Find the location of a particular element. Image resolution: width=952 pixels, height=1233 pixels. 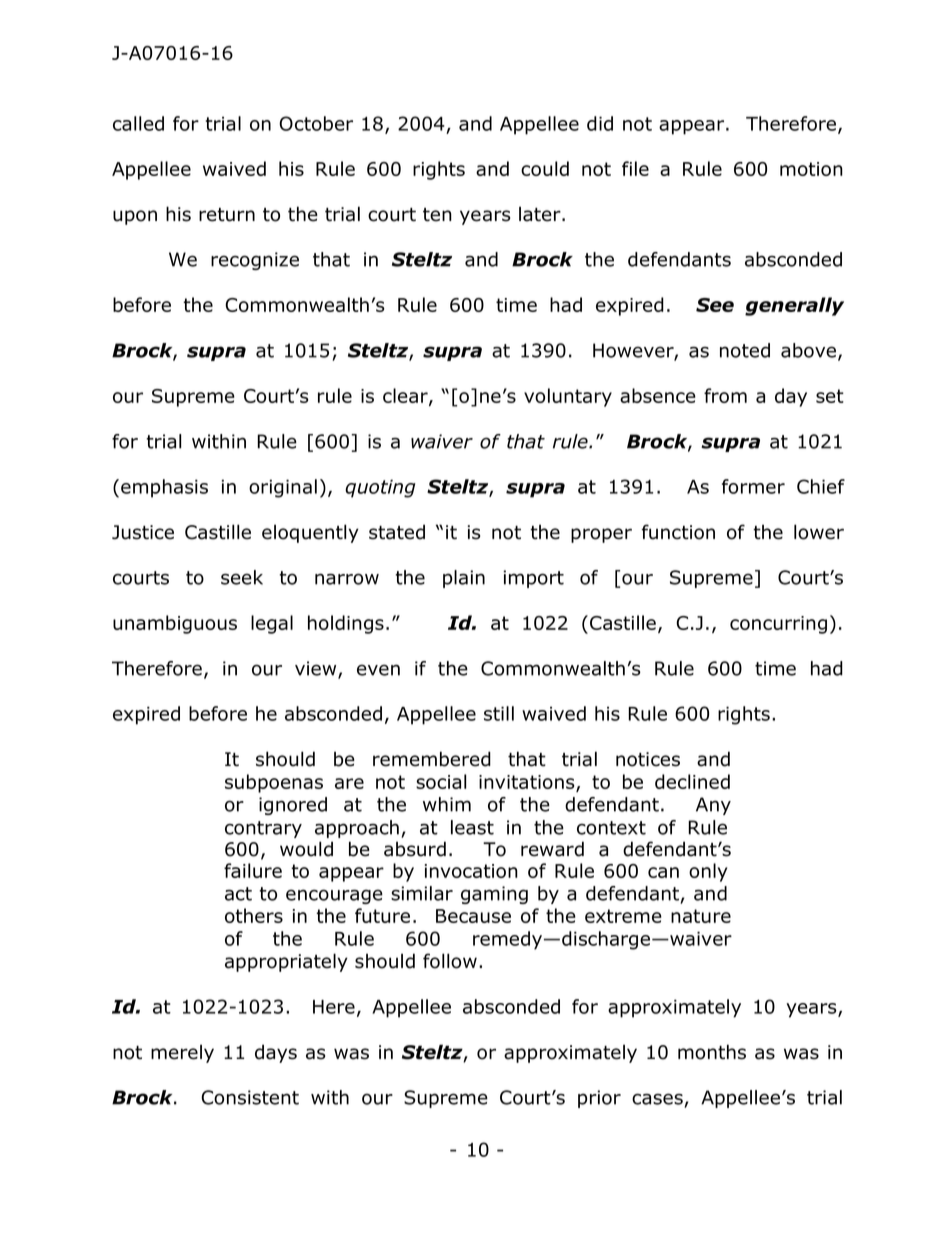

former is located at coordinates (753, 486).
